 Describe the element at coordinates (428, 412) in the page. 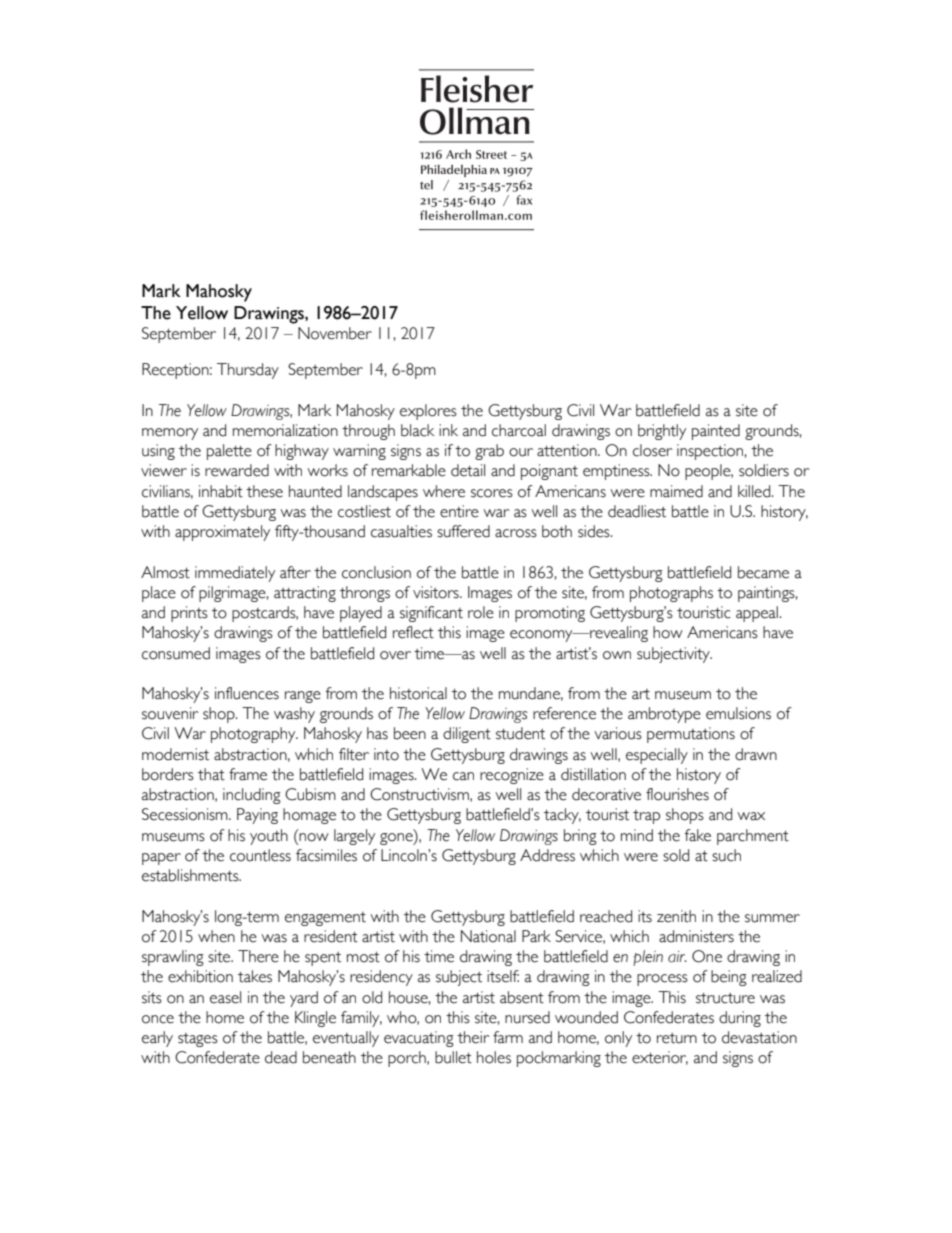

I see `explores` at that location.
